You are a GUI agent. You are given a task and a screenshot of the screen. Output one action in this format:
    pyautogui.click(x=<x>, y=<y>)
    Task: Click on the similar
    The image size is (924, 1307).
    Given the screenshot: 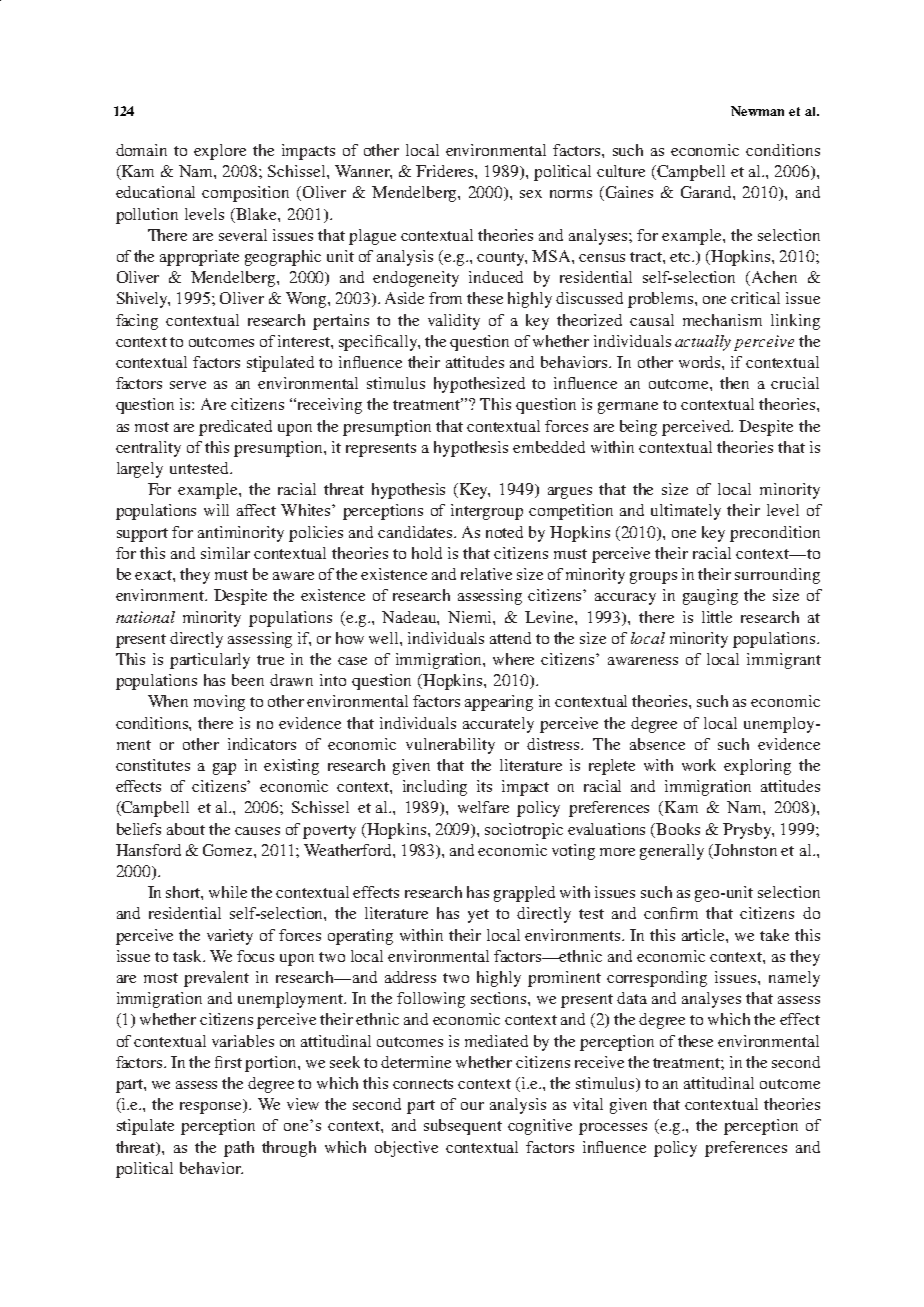 What is the action you would take?
    pyautogui.click(x=225, y=553)
